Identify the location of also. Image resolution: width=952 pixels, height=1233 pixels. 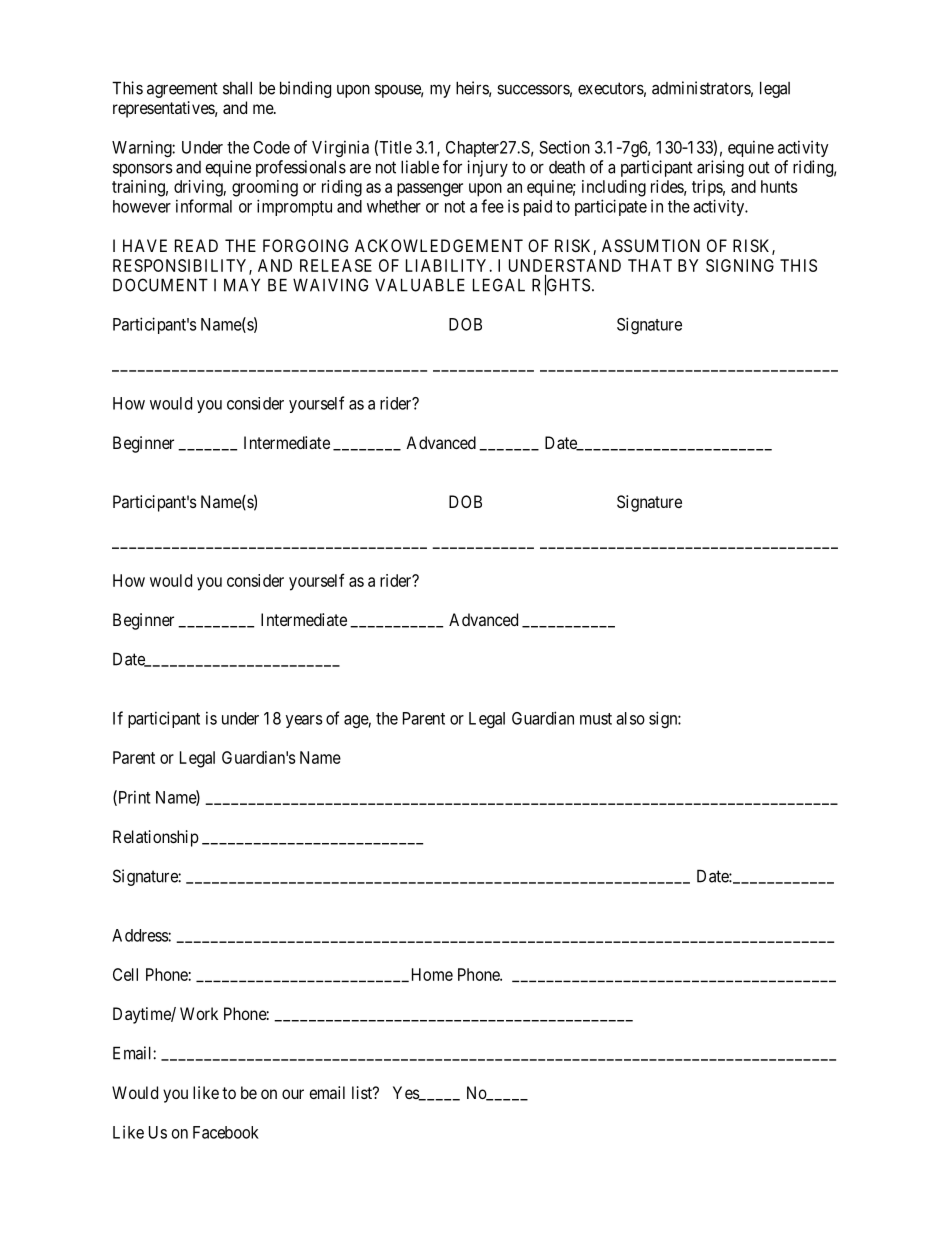
(630, 718).
